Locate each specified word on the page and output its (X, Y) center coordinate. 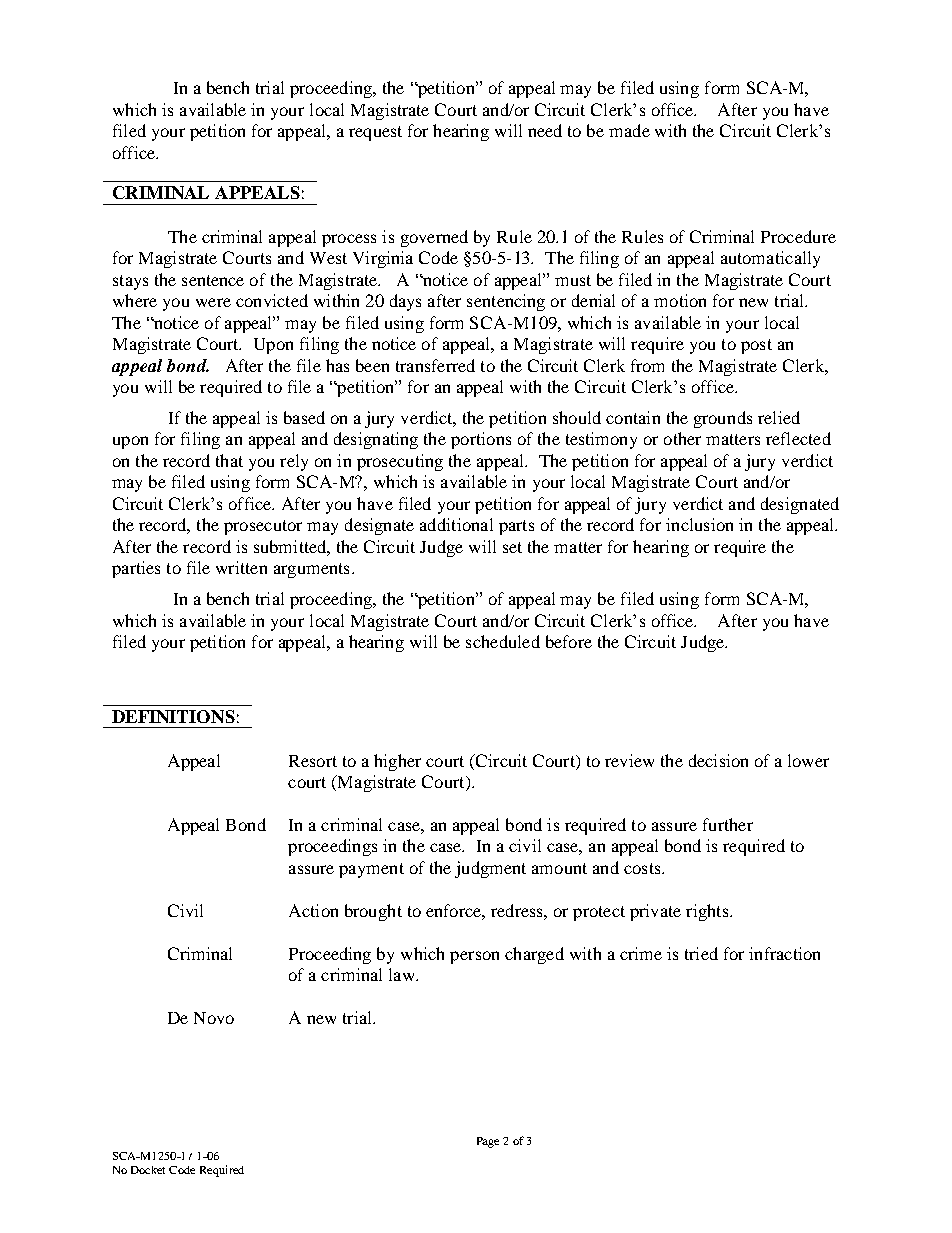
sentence (213, 280)
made (629, 130)
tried (701, 953)
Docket (148, 1170)
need (545, 130)
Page (488, 1142)
